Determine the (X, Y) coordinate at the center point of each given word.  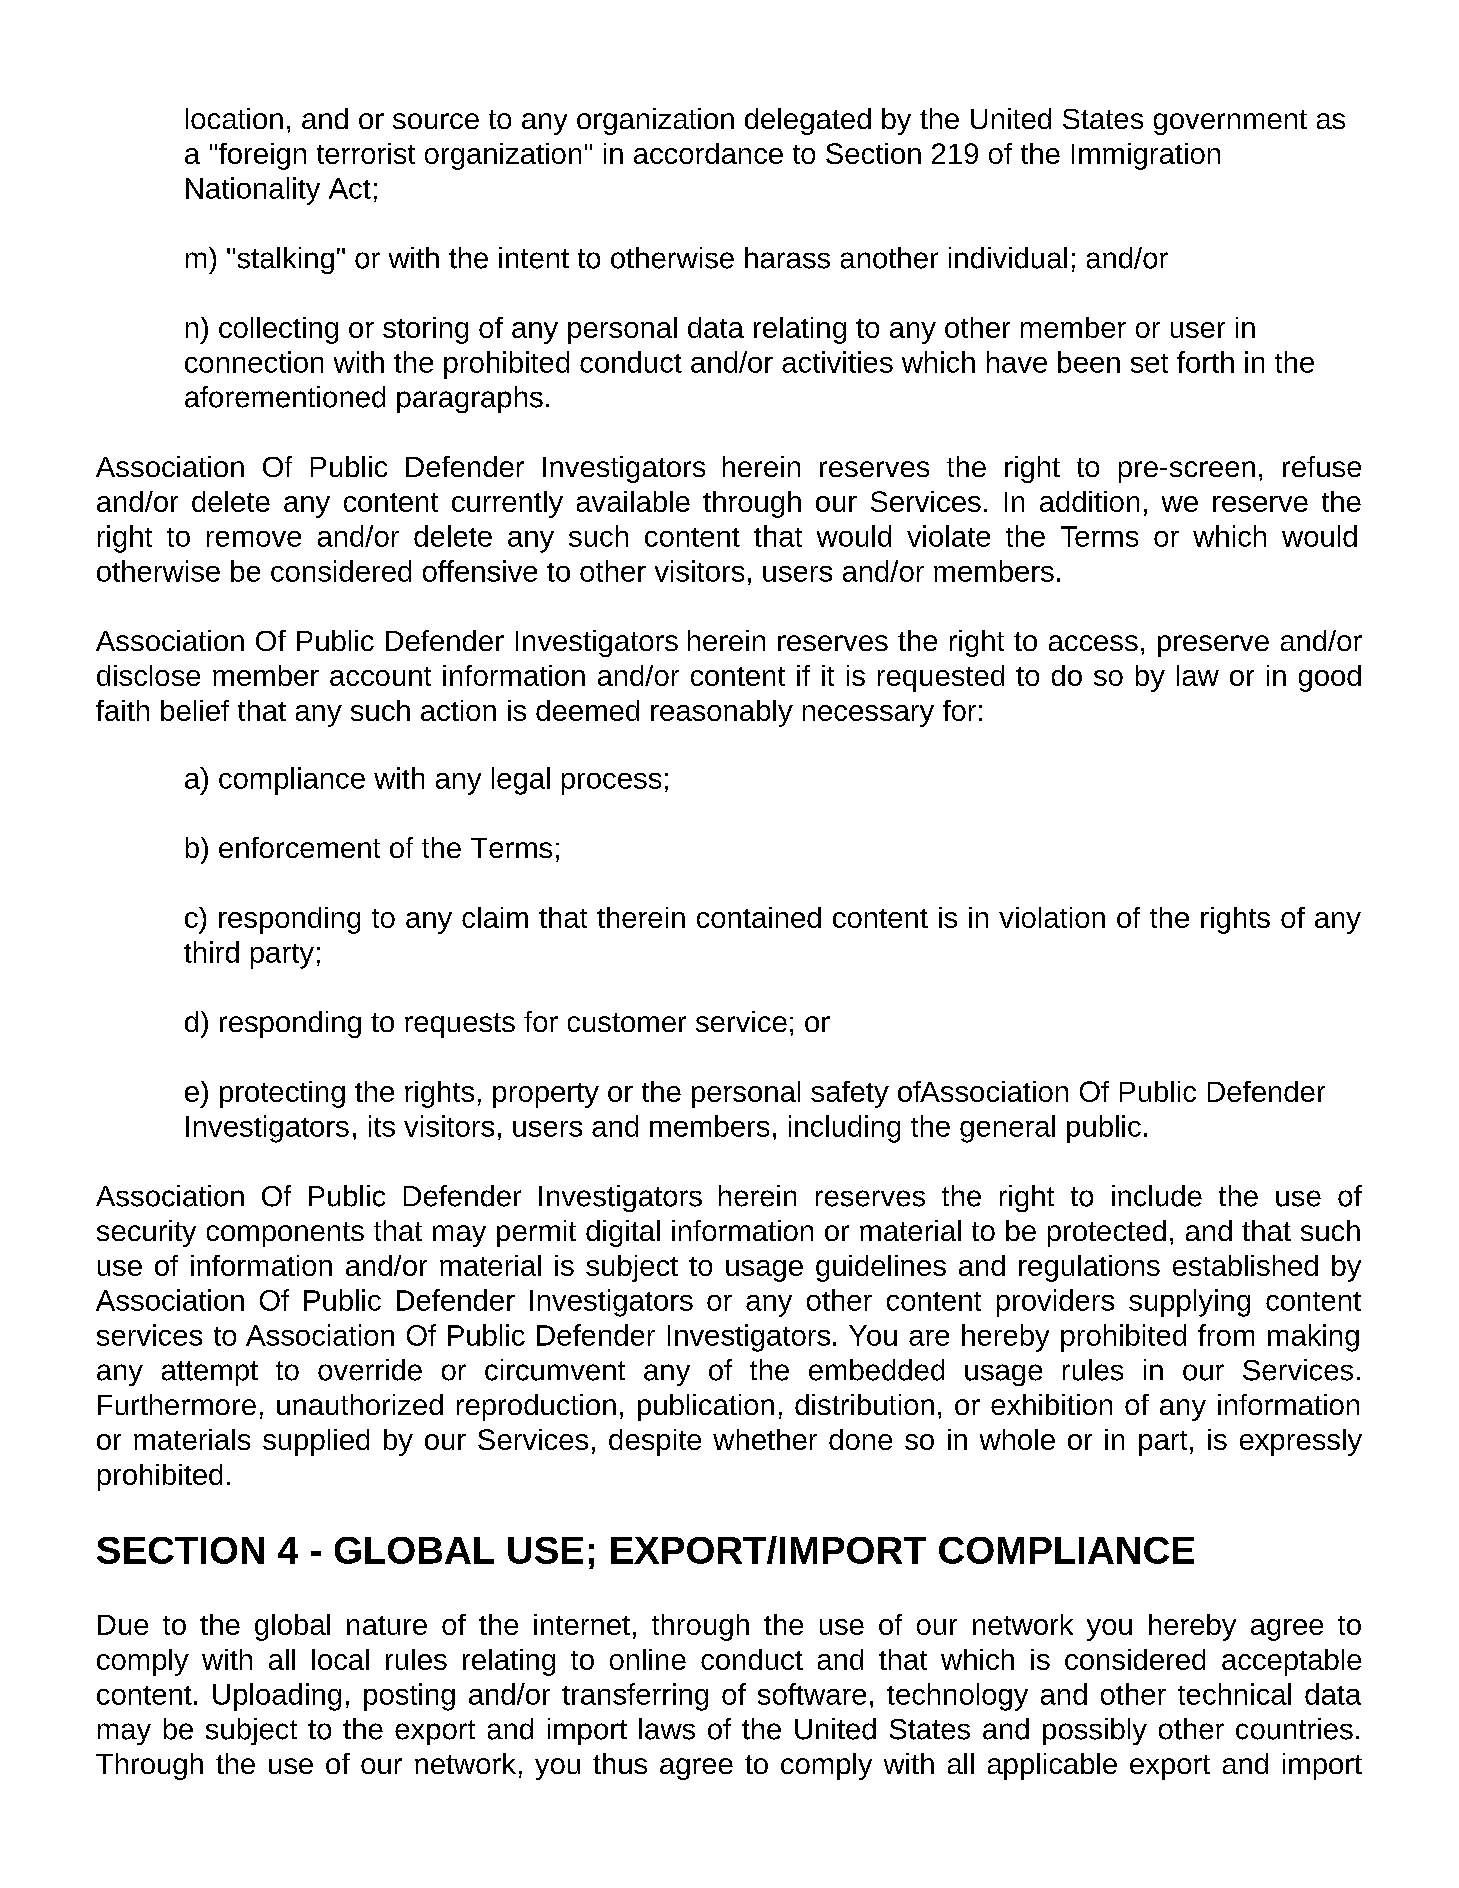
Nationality (253, 191)
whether (765, 1439)
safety (850, 1094)
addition (1089, 501)
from (1226, 1335)
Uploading (277, 1697)
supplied (316, 1442)
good (1330, 678)
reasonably (722, 713)
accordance (708, 153)
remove (254, 539)
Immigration (1146, 156)
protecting (282, 1094)
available (633, 501)
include (1157, 1196)
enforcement (299, 847)
